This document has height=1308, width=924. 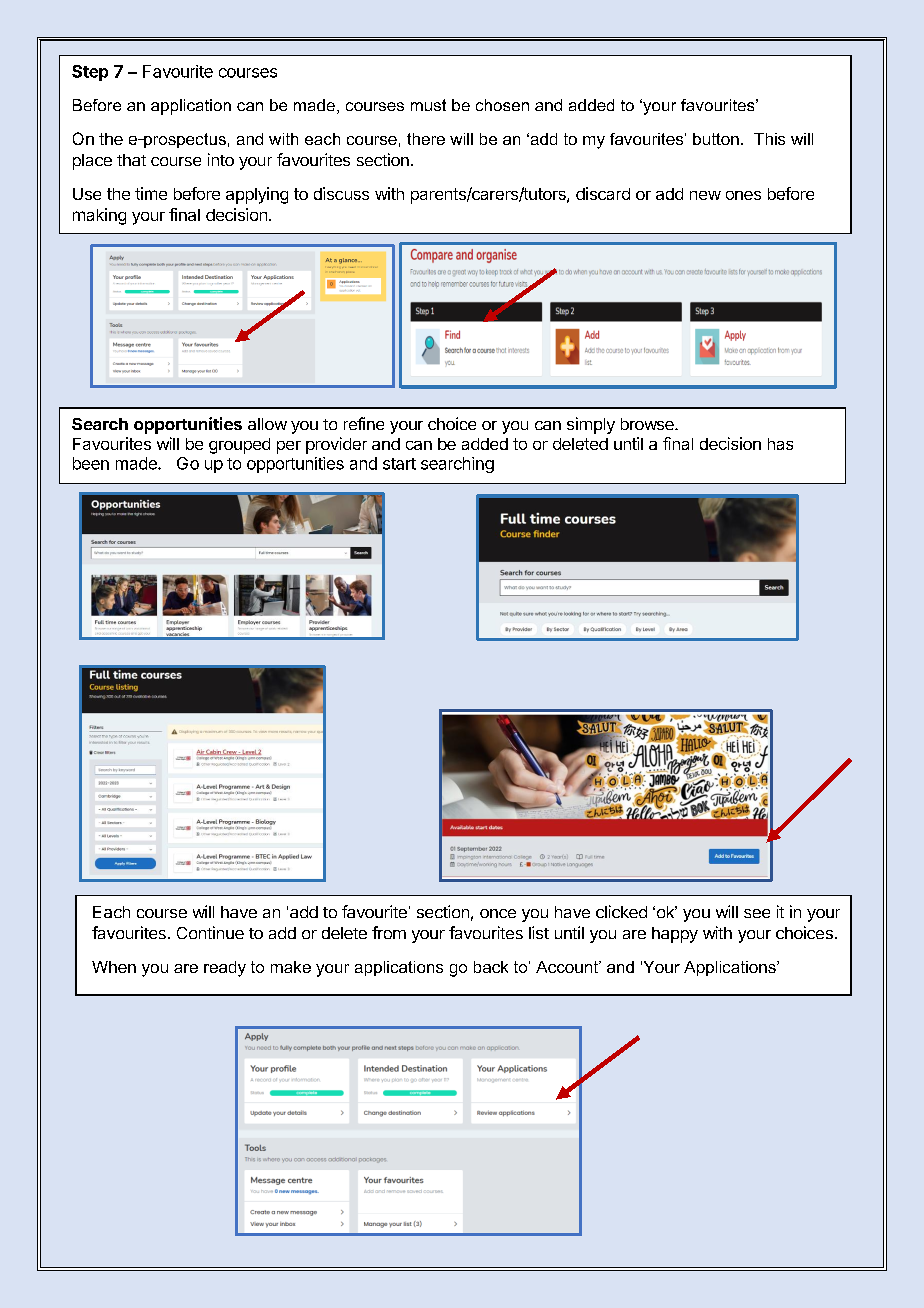 I want to click on has, so click(x=780, y=444).
